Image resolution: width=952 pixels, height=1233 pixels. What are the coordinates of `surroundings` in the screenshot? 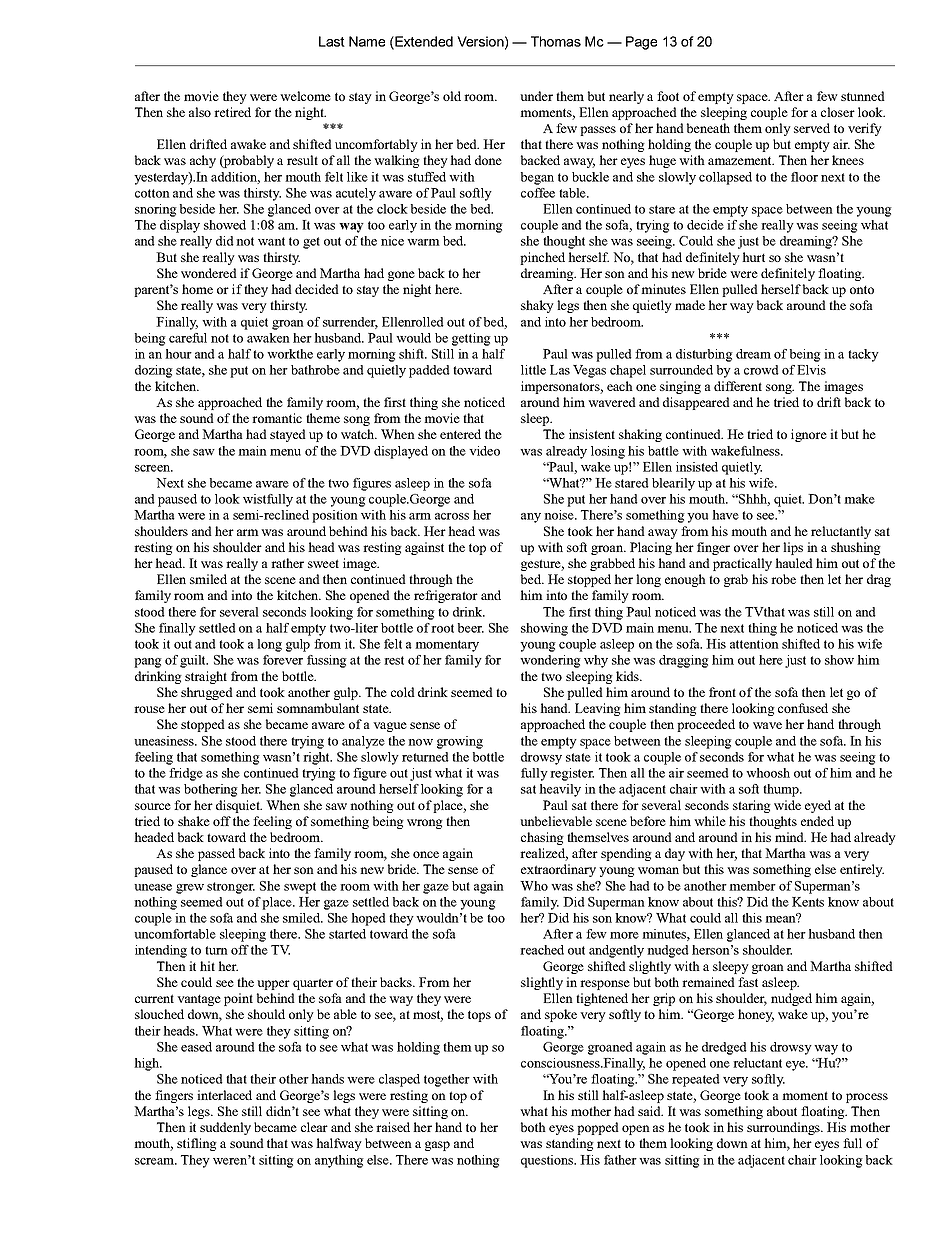 It's located at (784, 1128).
